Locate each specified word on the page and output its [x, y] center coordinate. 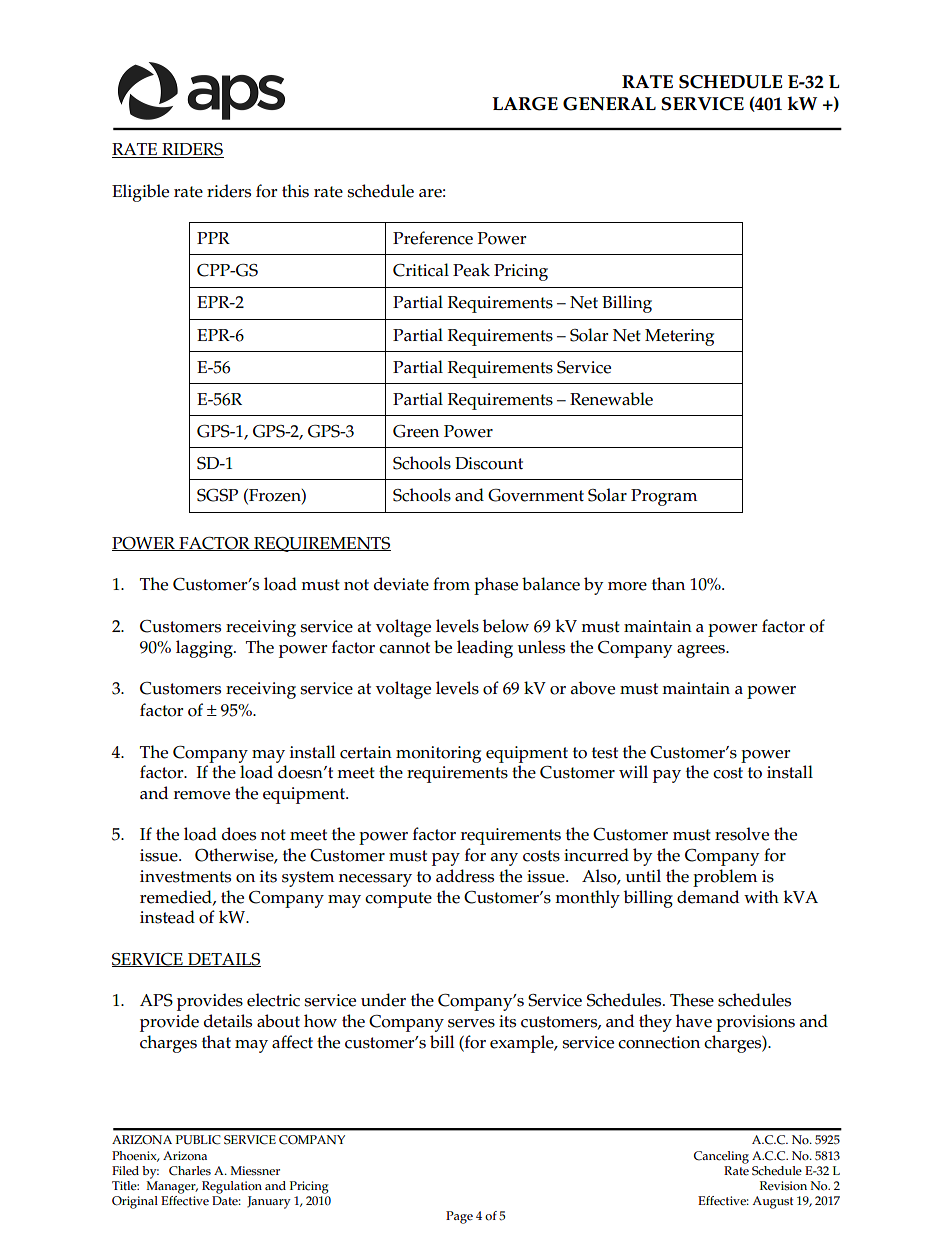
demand [708, 897]
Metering [679, 337]
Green [416, 431]
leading [485, 649]
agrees [702, 651]
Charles [190, 1171]
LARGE [525, 104]
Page [459, 1217]
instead [167, 917]
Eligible [140, 193]
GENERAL [609, 104]
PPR [213, 238]
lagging [205, 649]
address [465, 876]
